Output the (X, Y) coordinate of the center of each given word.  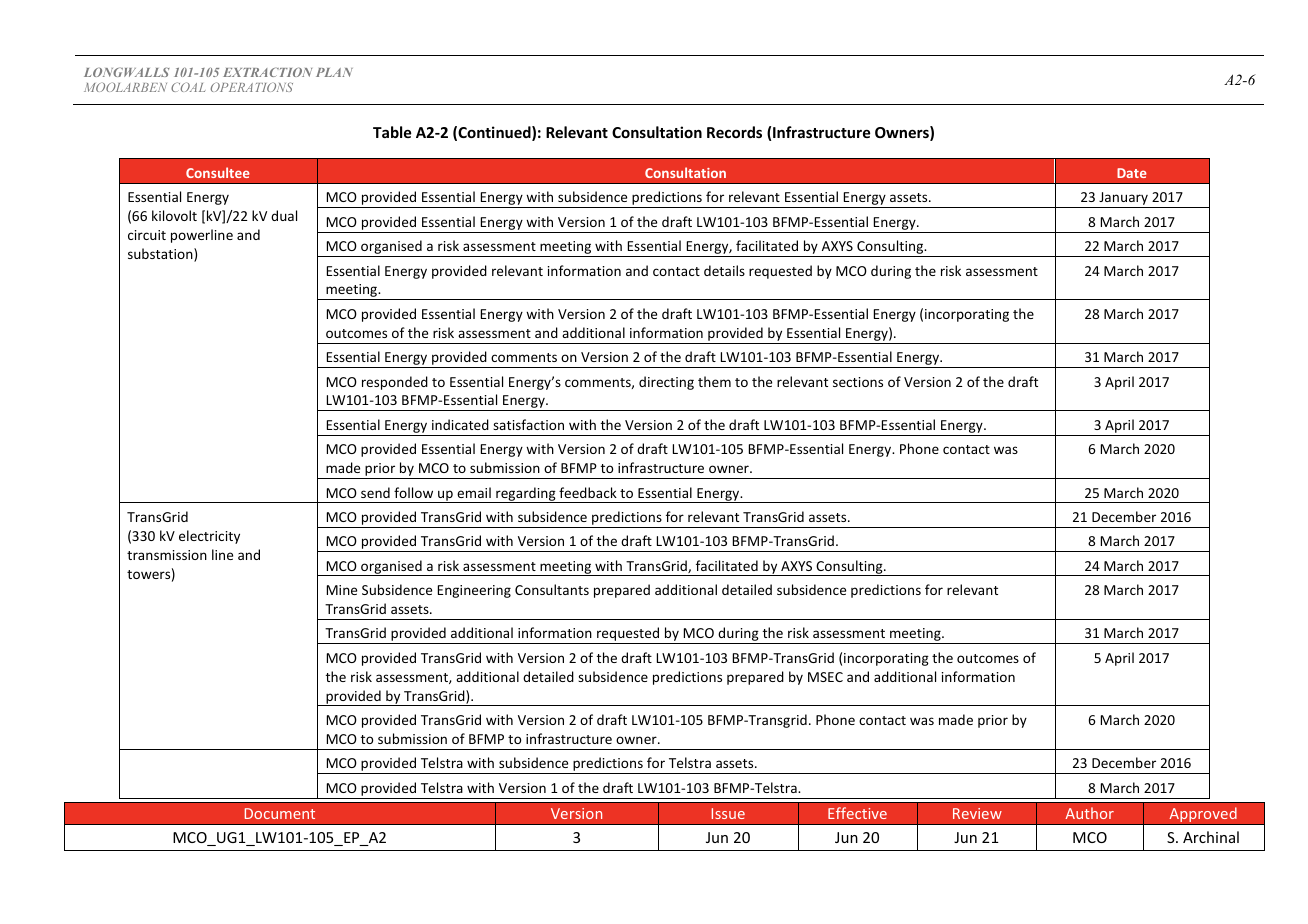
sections (858, 382)
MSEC (825, 677)
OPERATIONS (252, 87)
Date (1132, 173)
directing (666, 383)
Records (734, 132)
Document (280, 813)
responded (395, 383)
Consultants (552, 589)
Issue (728, 813)
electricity (209, 537)
